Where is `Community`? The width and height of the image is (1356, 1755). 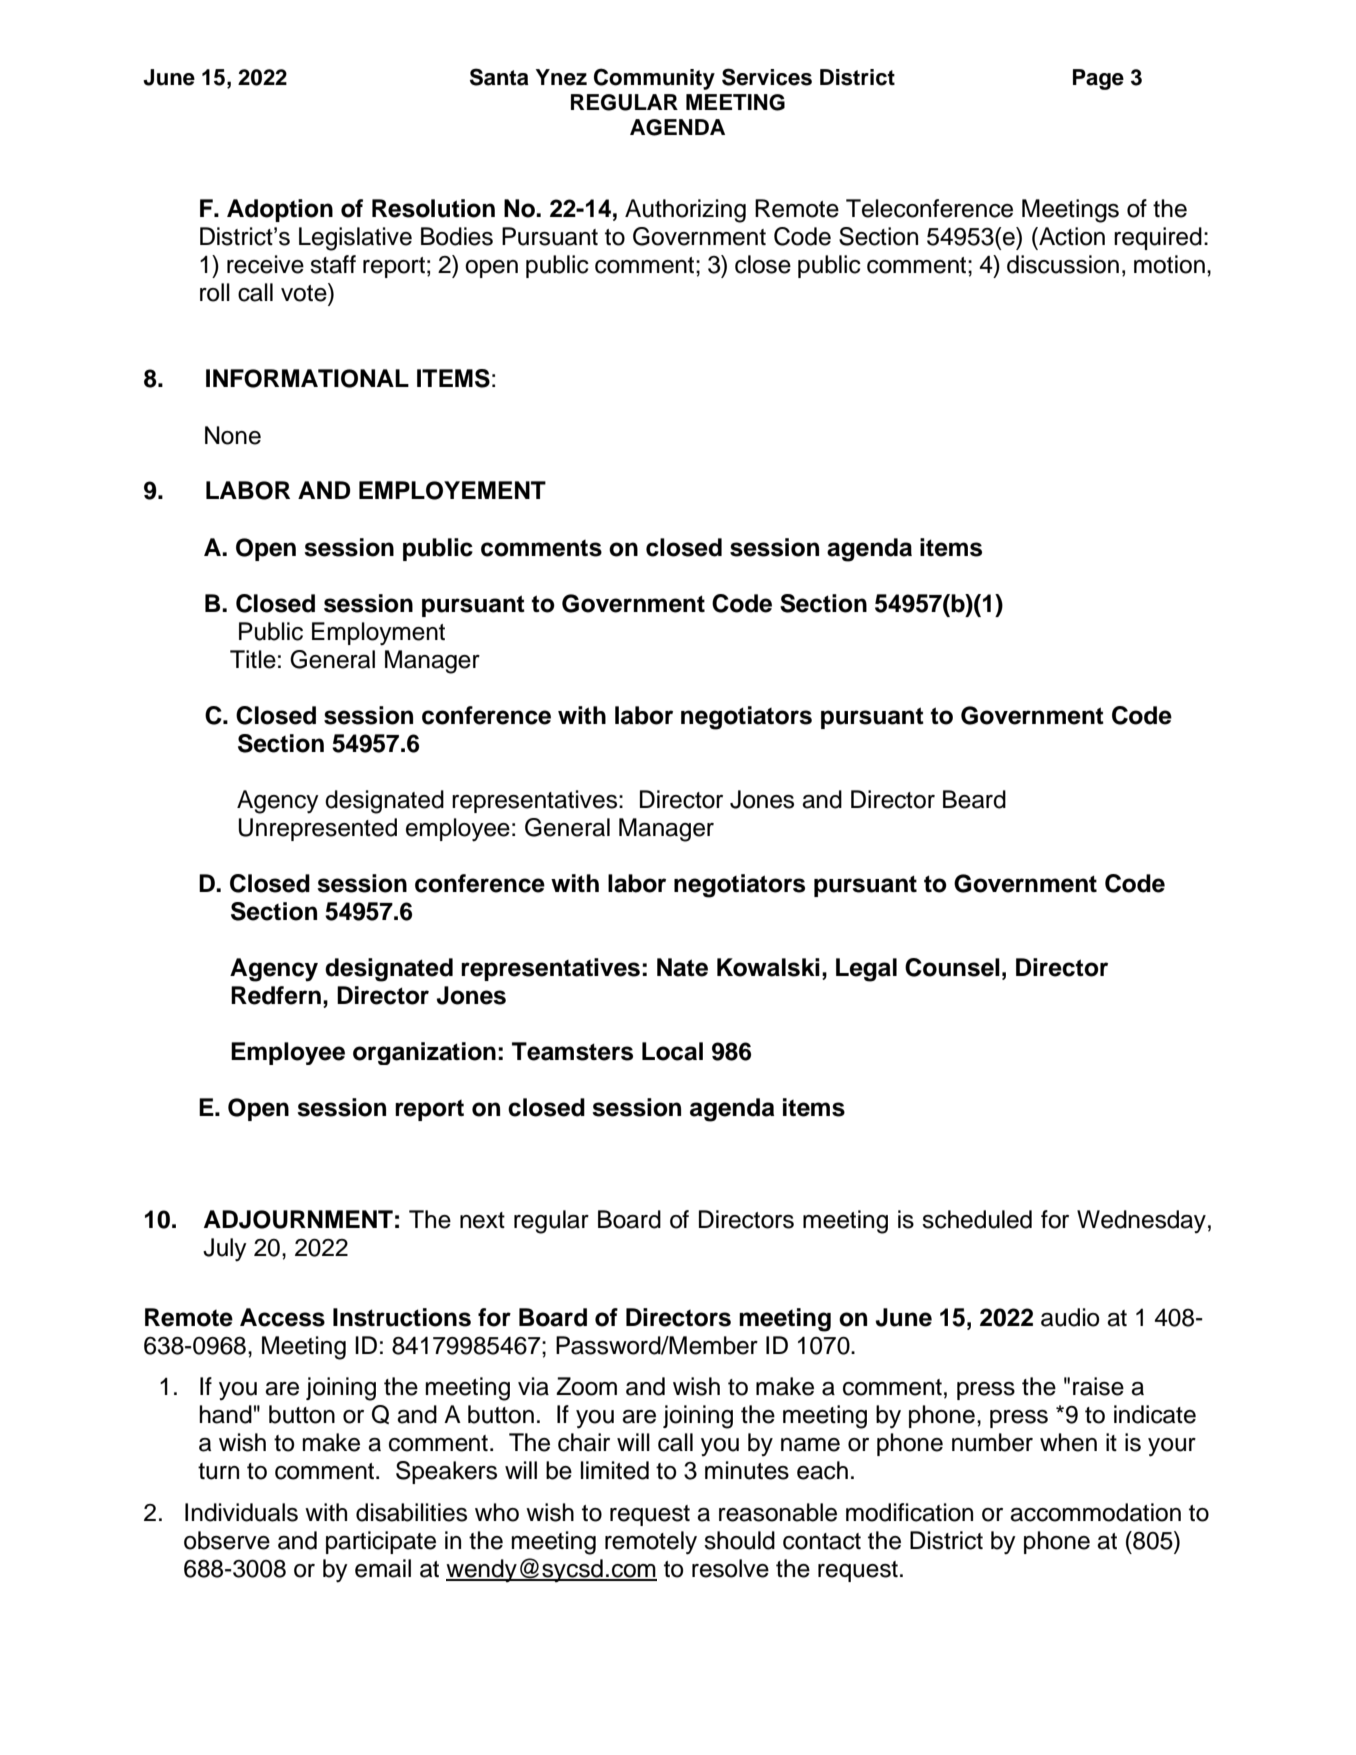 Community is located at coordinates (654, 79).
